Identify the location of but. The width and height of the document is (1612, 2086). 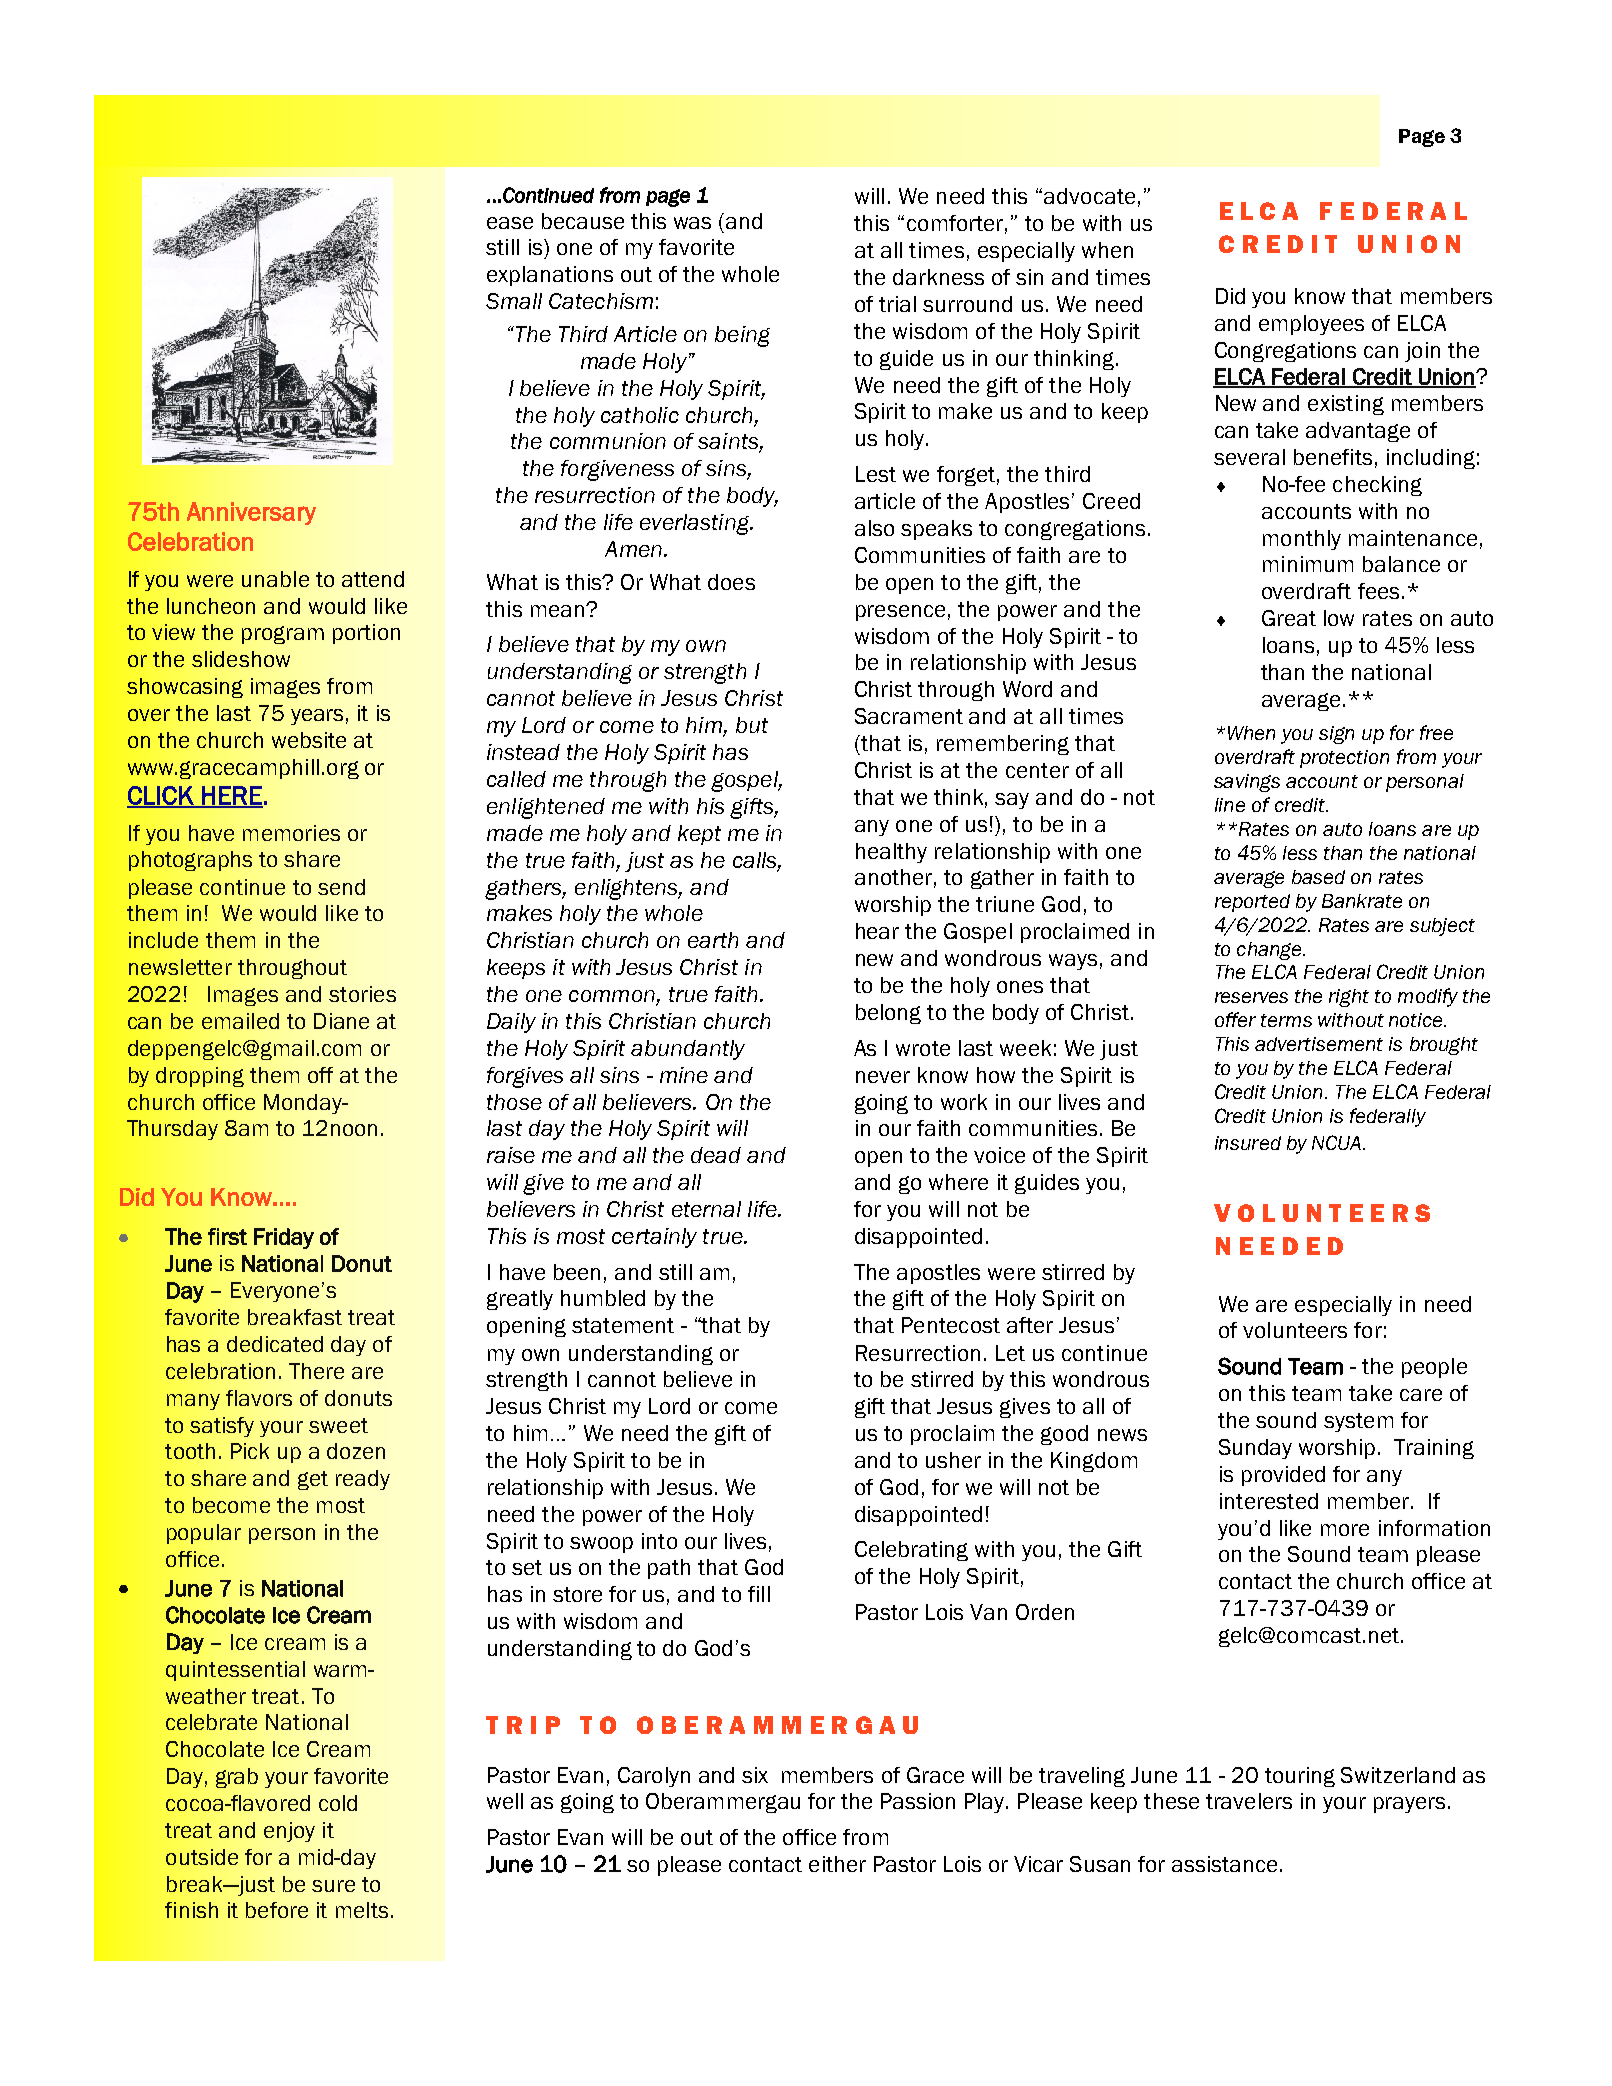
(752, 725).
